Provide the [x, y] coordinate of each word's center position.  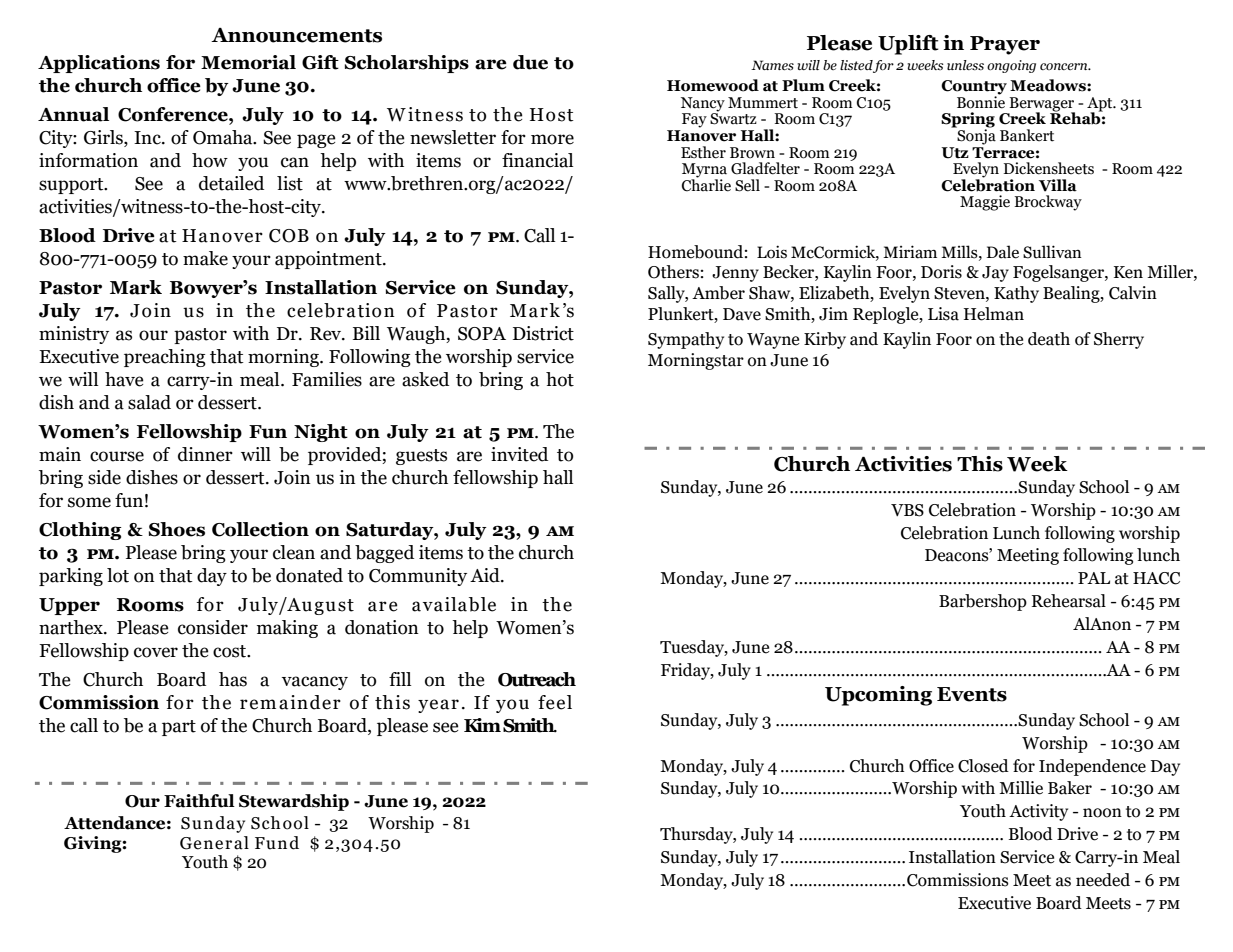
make [205, 258]
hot [560, 379]
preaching [165, 358]
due [530, 62]
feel [555, 702]
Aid [486, 575]
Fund [277, 843]
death [1049, 339]
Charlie [706, 184]
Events [972, 694]
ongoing [1011, 66]
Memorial [248, 62]
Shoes [177, 529]
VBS [907, 510]
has [233, 679]
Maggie [985, 203]
